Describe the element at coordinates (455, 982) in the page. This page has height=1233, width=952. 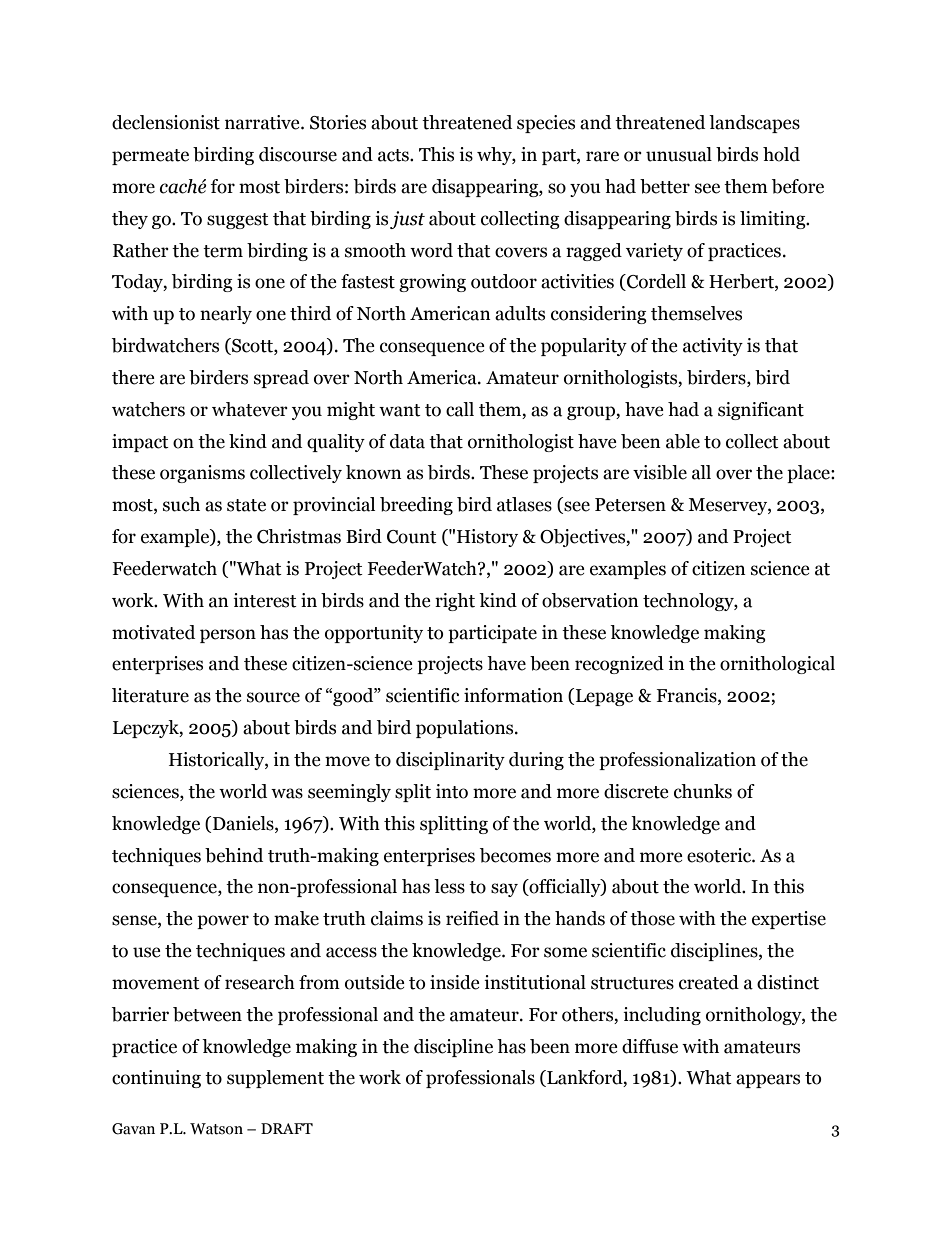
I see `inside` at that location.
